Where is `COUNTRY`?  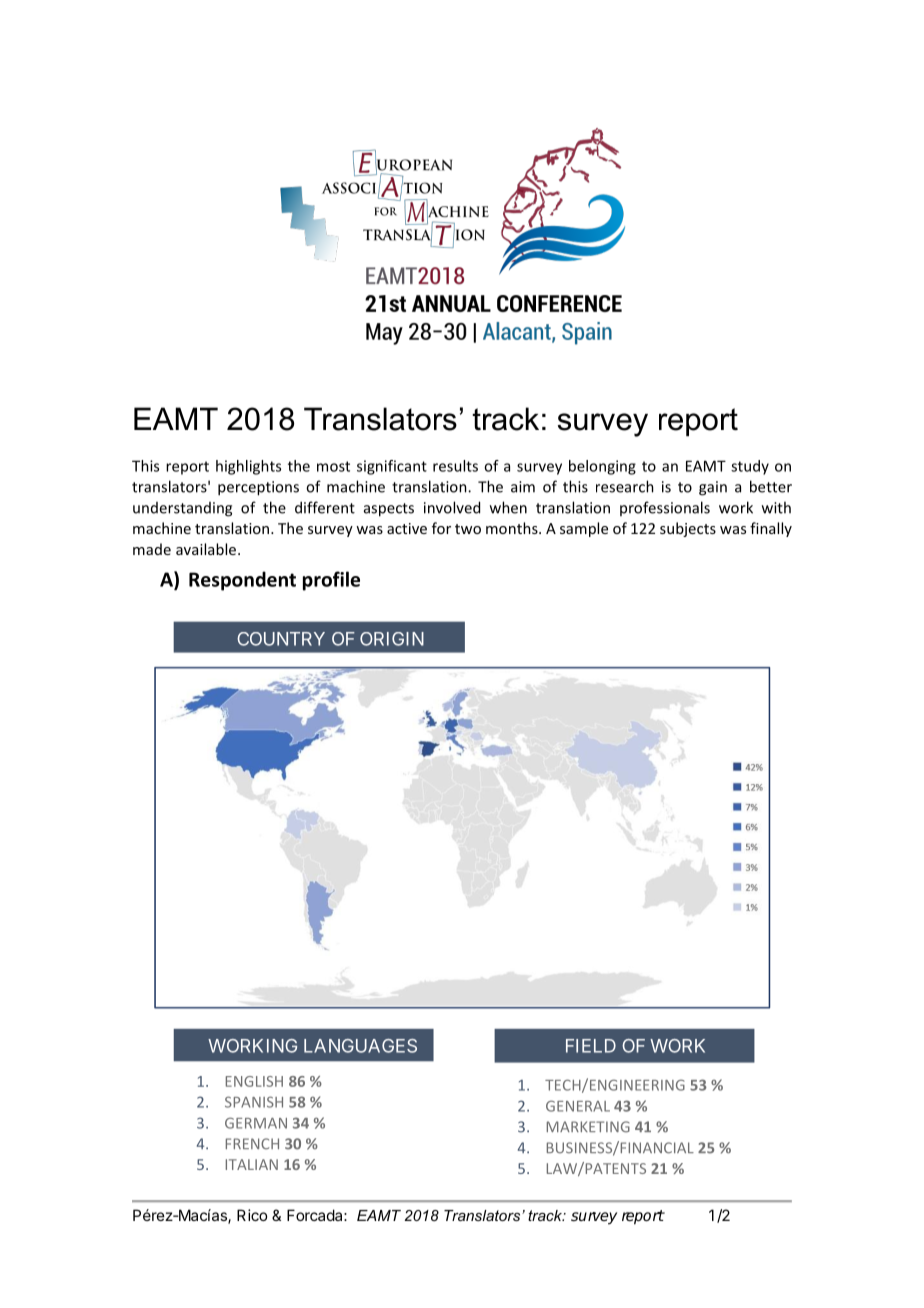 COUNTRY is located at coordinates (281, 639).
